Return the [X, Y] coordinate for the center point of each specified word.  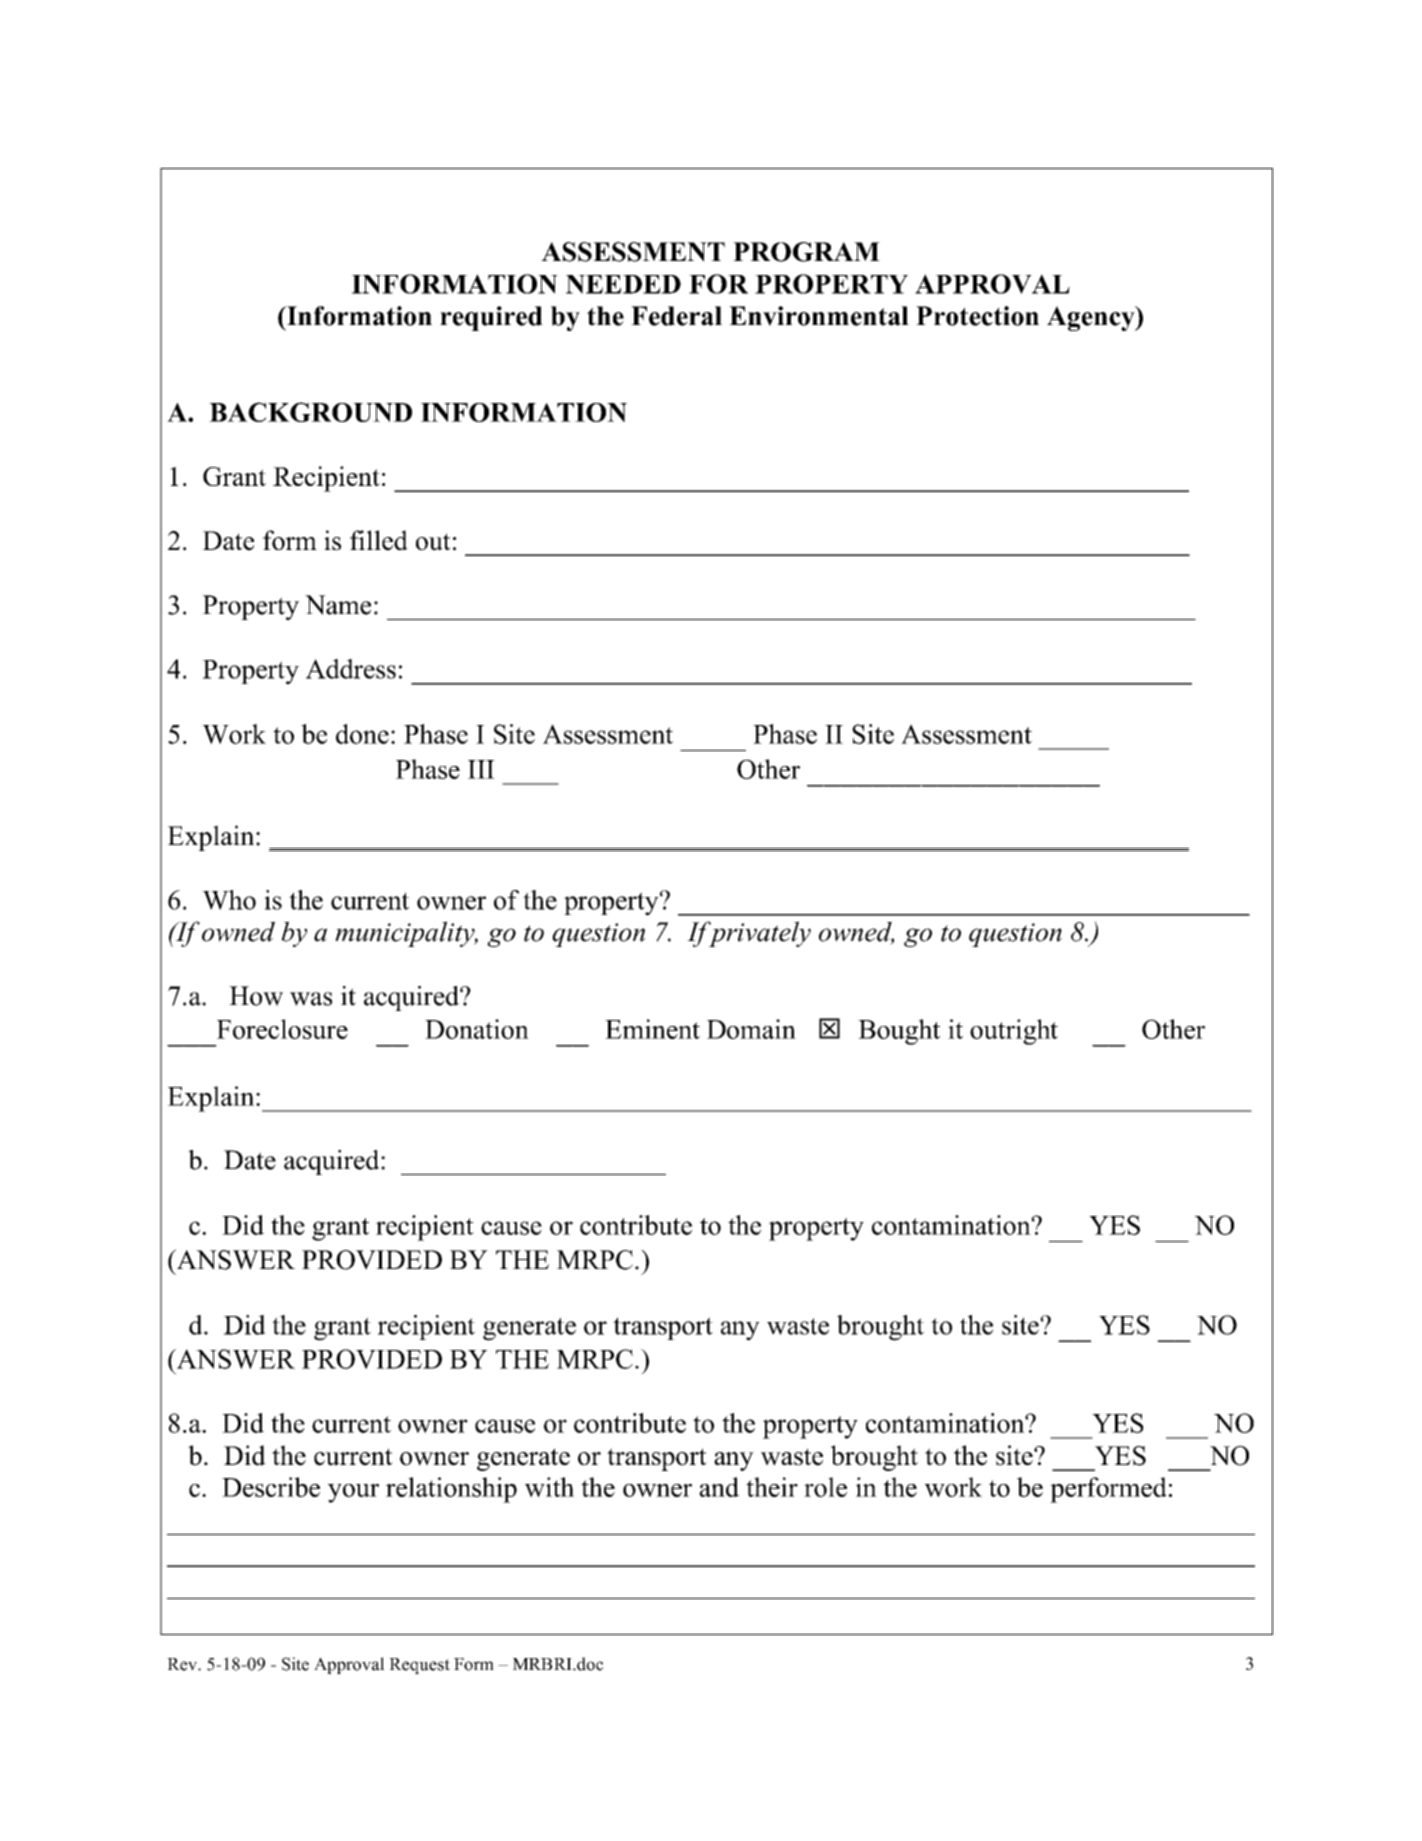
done [362, 734]
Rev [183, 1664]
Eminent [652, 1029]
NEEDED [623, 284]
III [481, 769]
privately [759, 934]
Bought [899, 1032]
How [256, 996]
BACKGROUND [310, 412]
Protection [977, 316]
